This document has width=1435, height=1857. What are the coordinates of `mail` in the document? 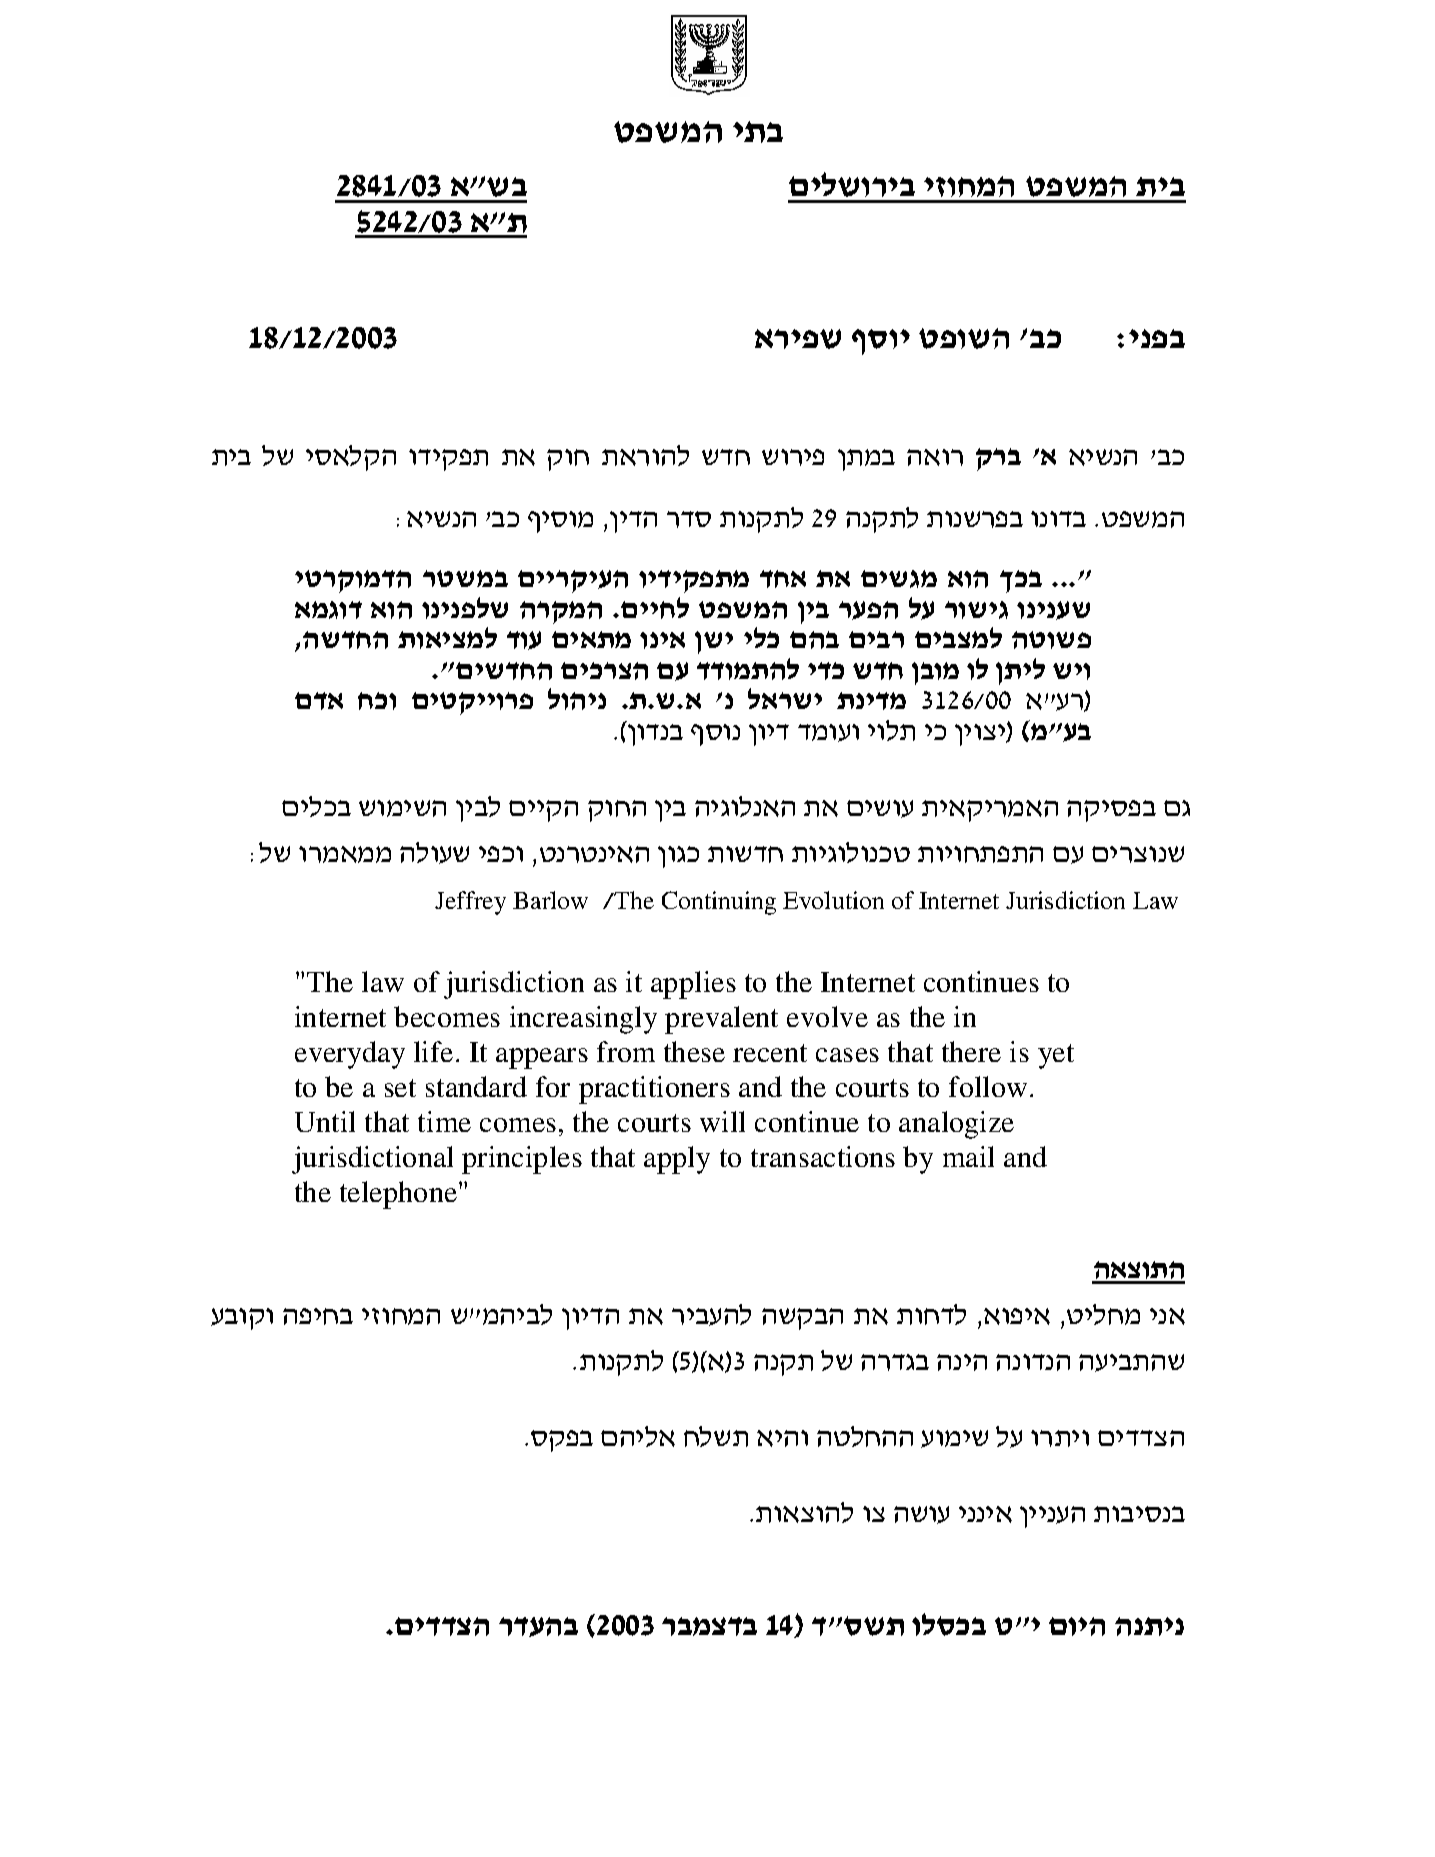 It's located at (968, 1156).
